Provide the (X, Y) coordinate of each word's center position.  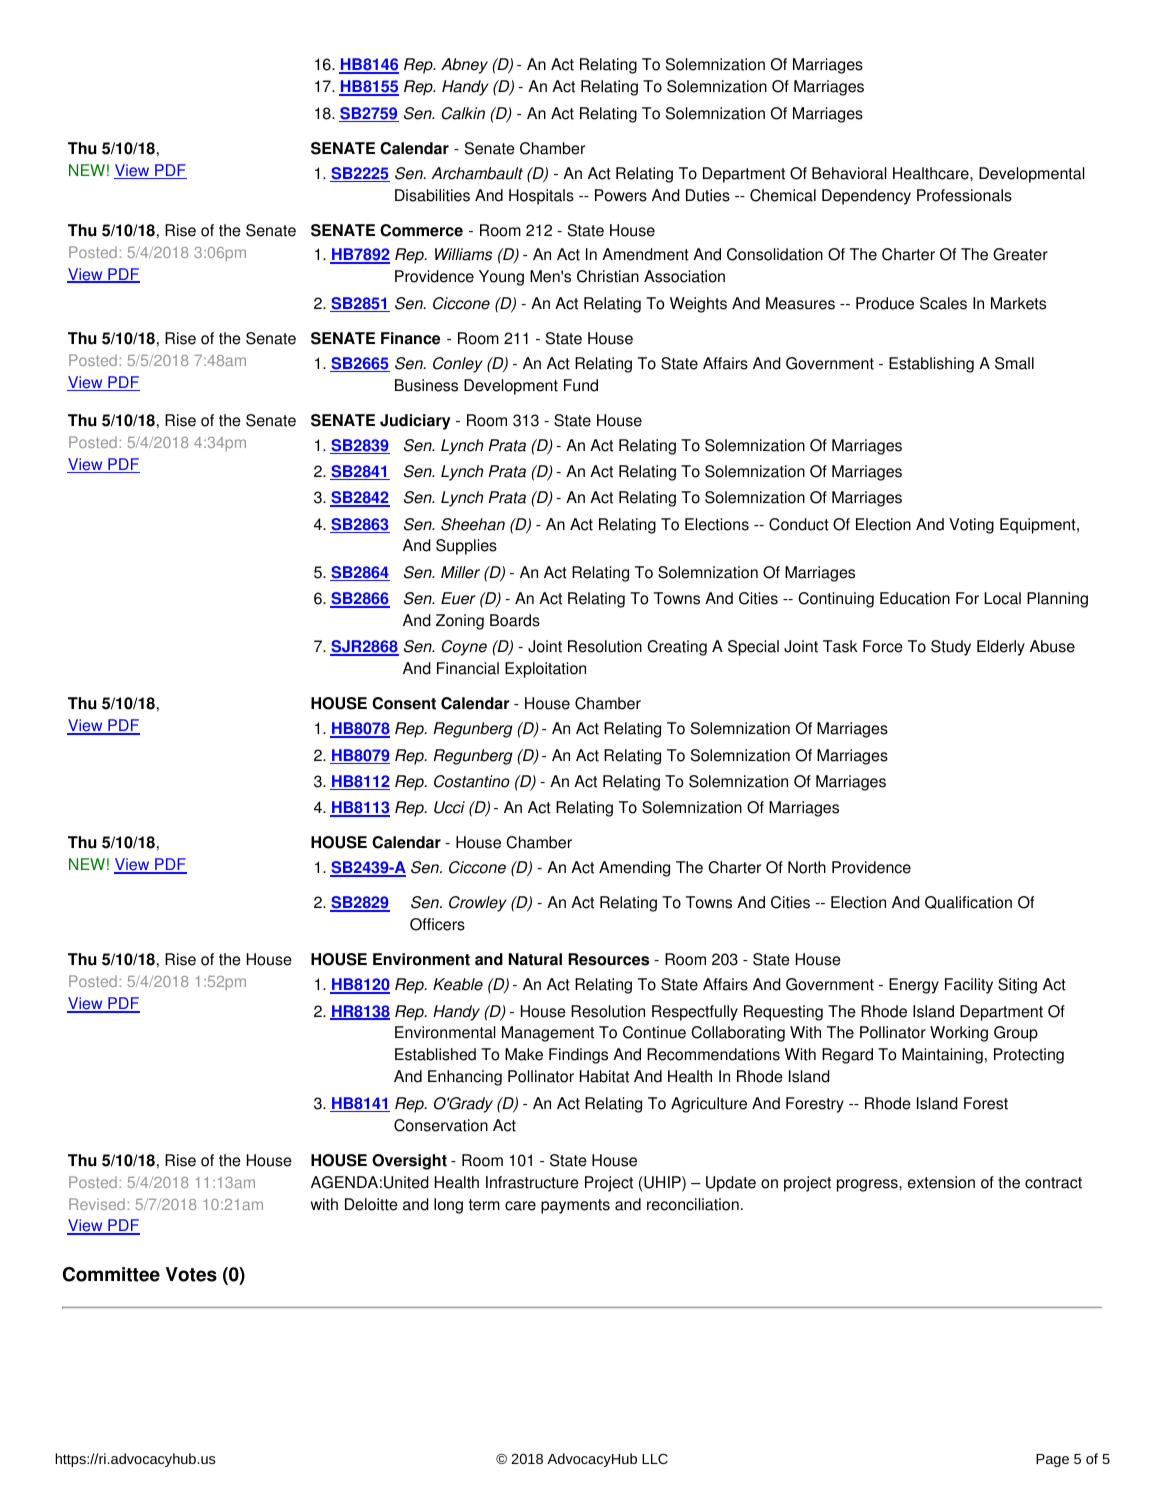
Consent (404, 703)
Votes (191, 1274)
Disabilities (432, 195)
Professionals (964, 195)
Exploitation (545, 670)
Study (951, 648)
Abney (464, 66)
